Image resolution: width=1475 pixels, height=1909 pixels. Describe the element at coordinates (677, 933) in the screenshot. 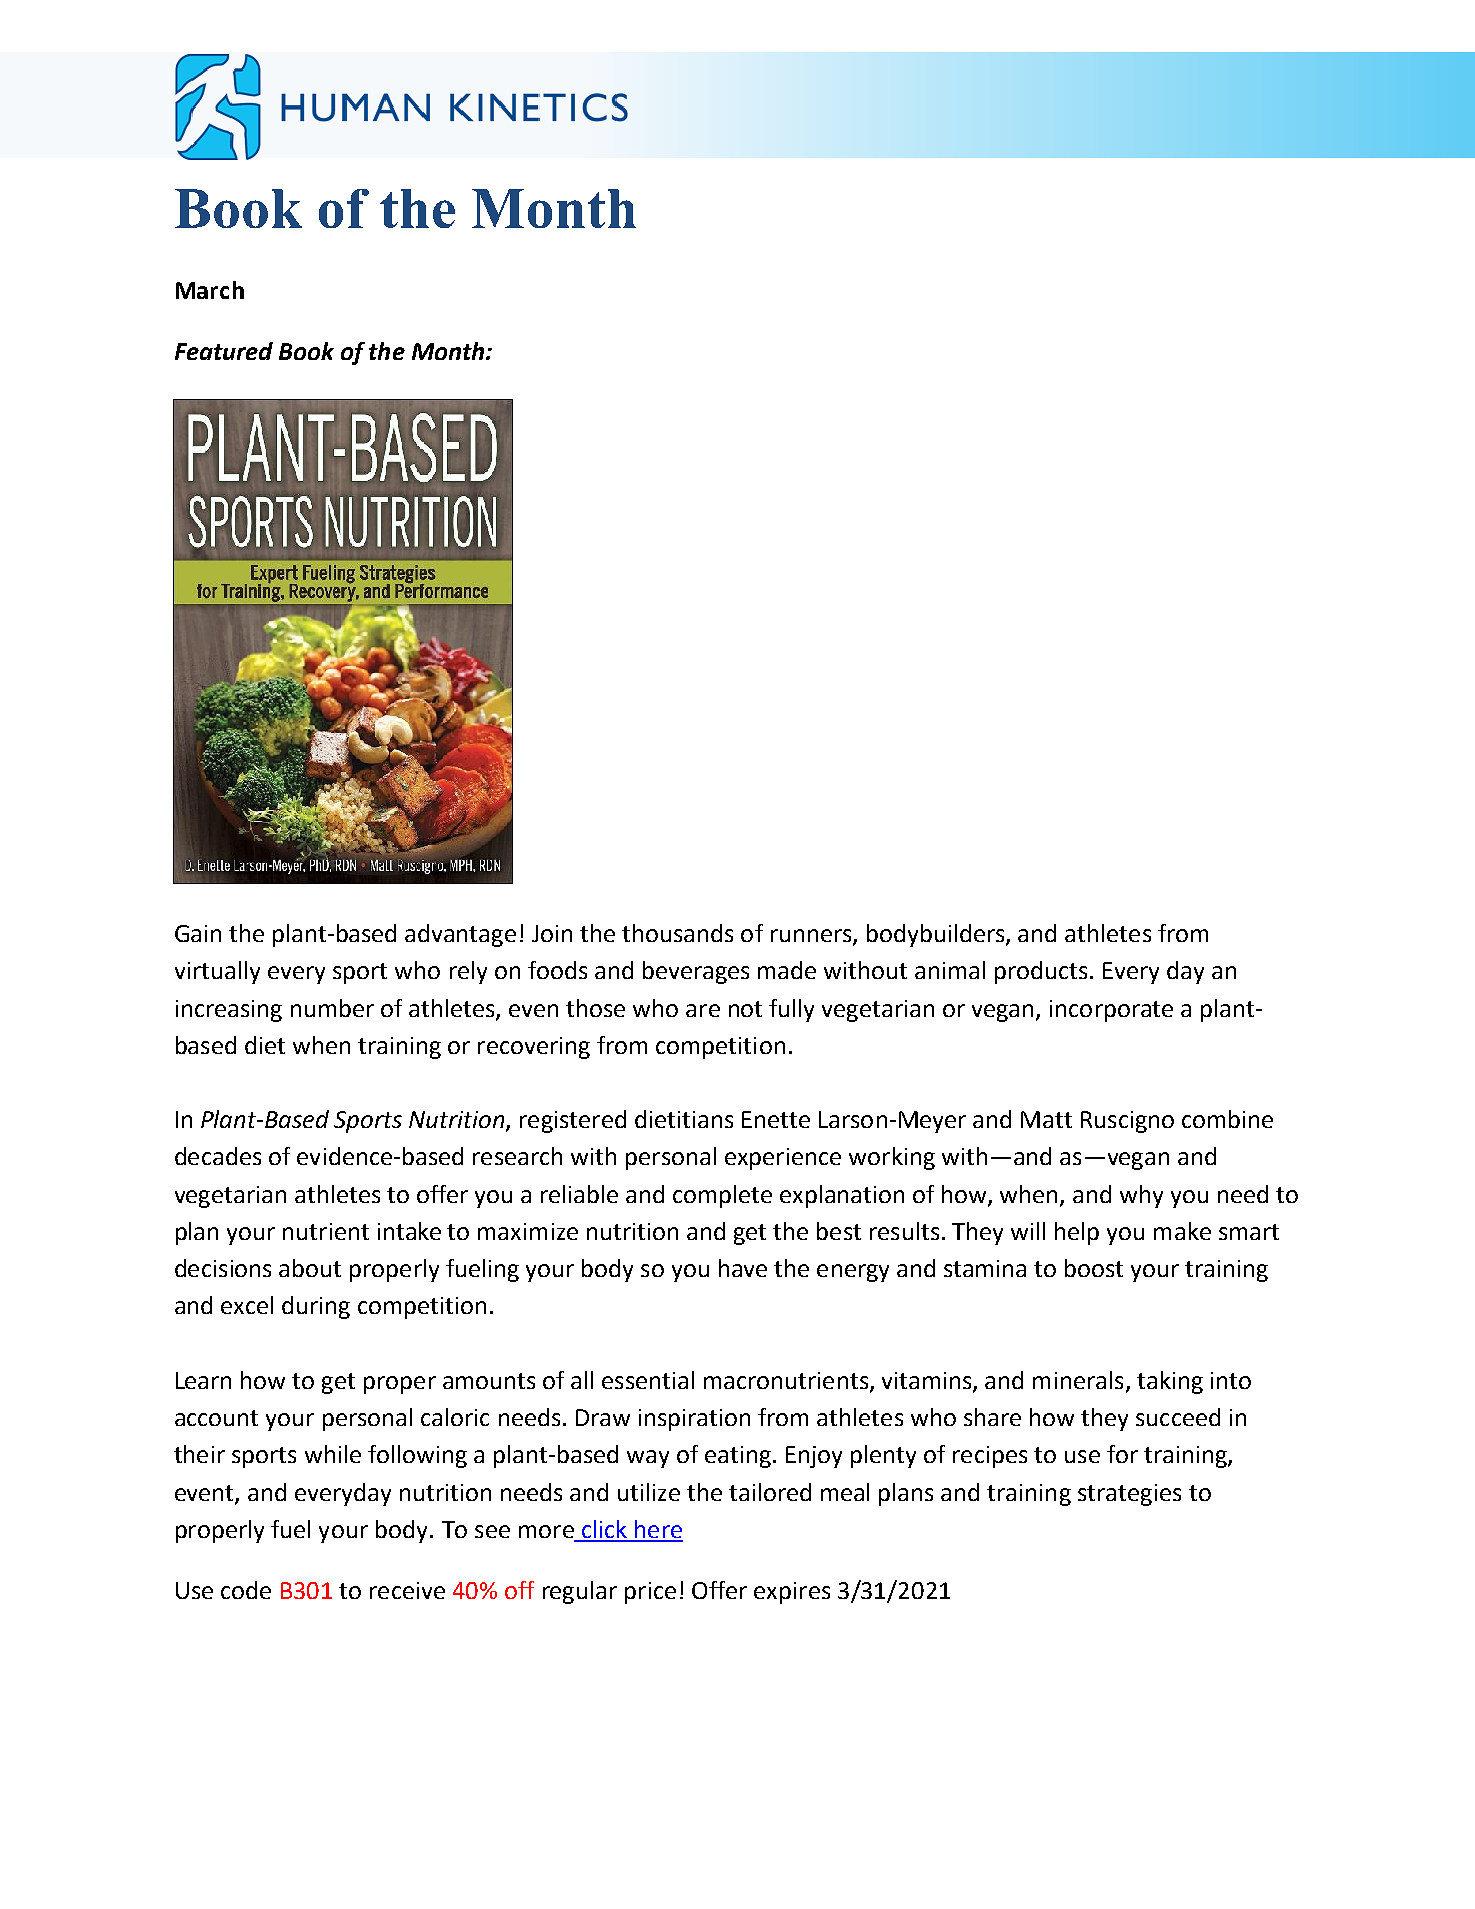

I see `thousands` at that location.
